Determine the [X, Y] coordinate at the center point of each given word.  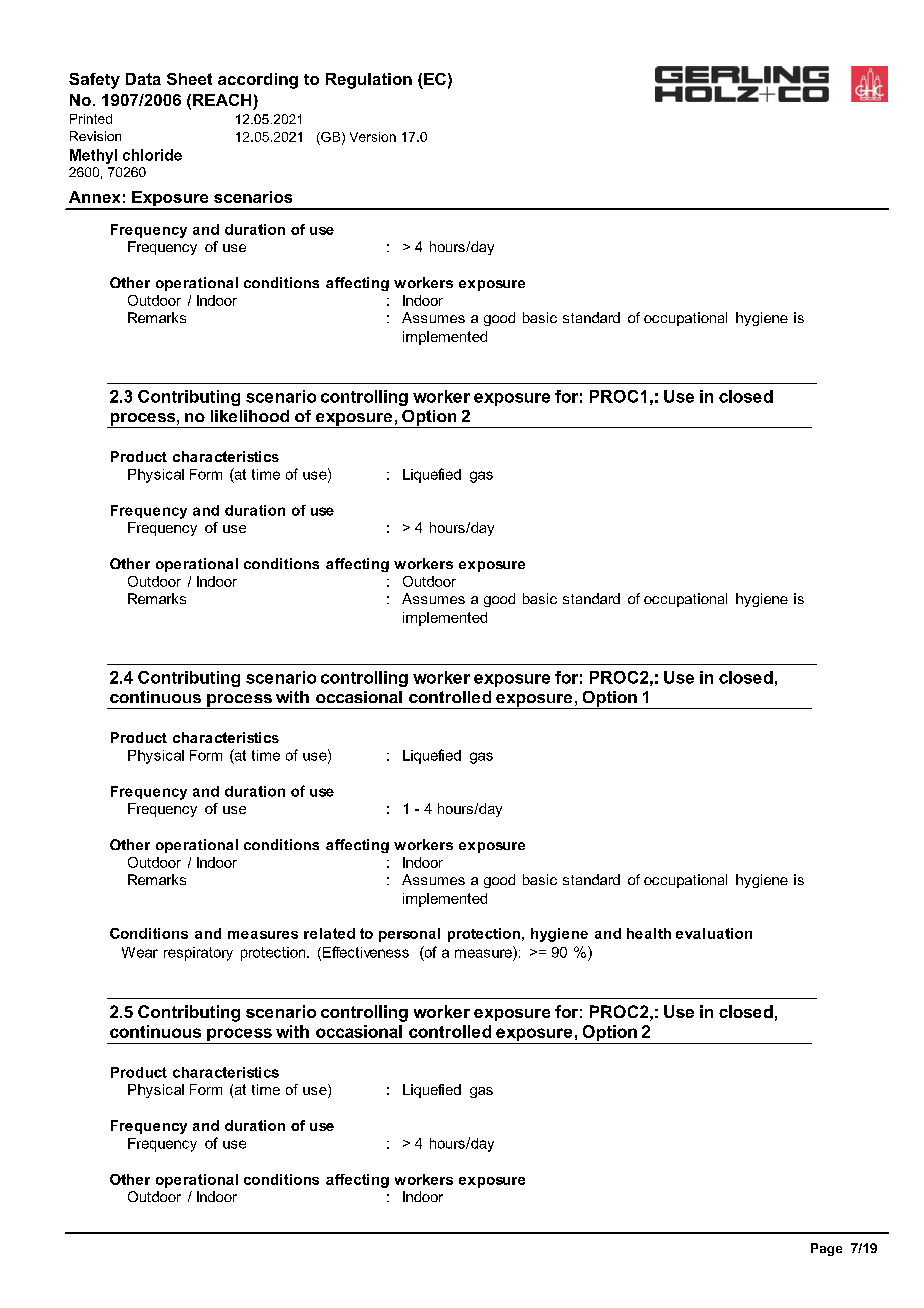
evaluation [714, 933]
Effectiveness [364, 953]
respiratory [198, 954]
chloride [152, 155]
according [258, 81]
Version [373, 137]
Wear [140, 952]
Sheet [189, 79]
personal [409, 935]
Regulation [369, 81]
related [329, 933]
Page [826, 1249]
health [649, 933]
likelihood [250, 416]
